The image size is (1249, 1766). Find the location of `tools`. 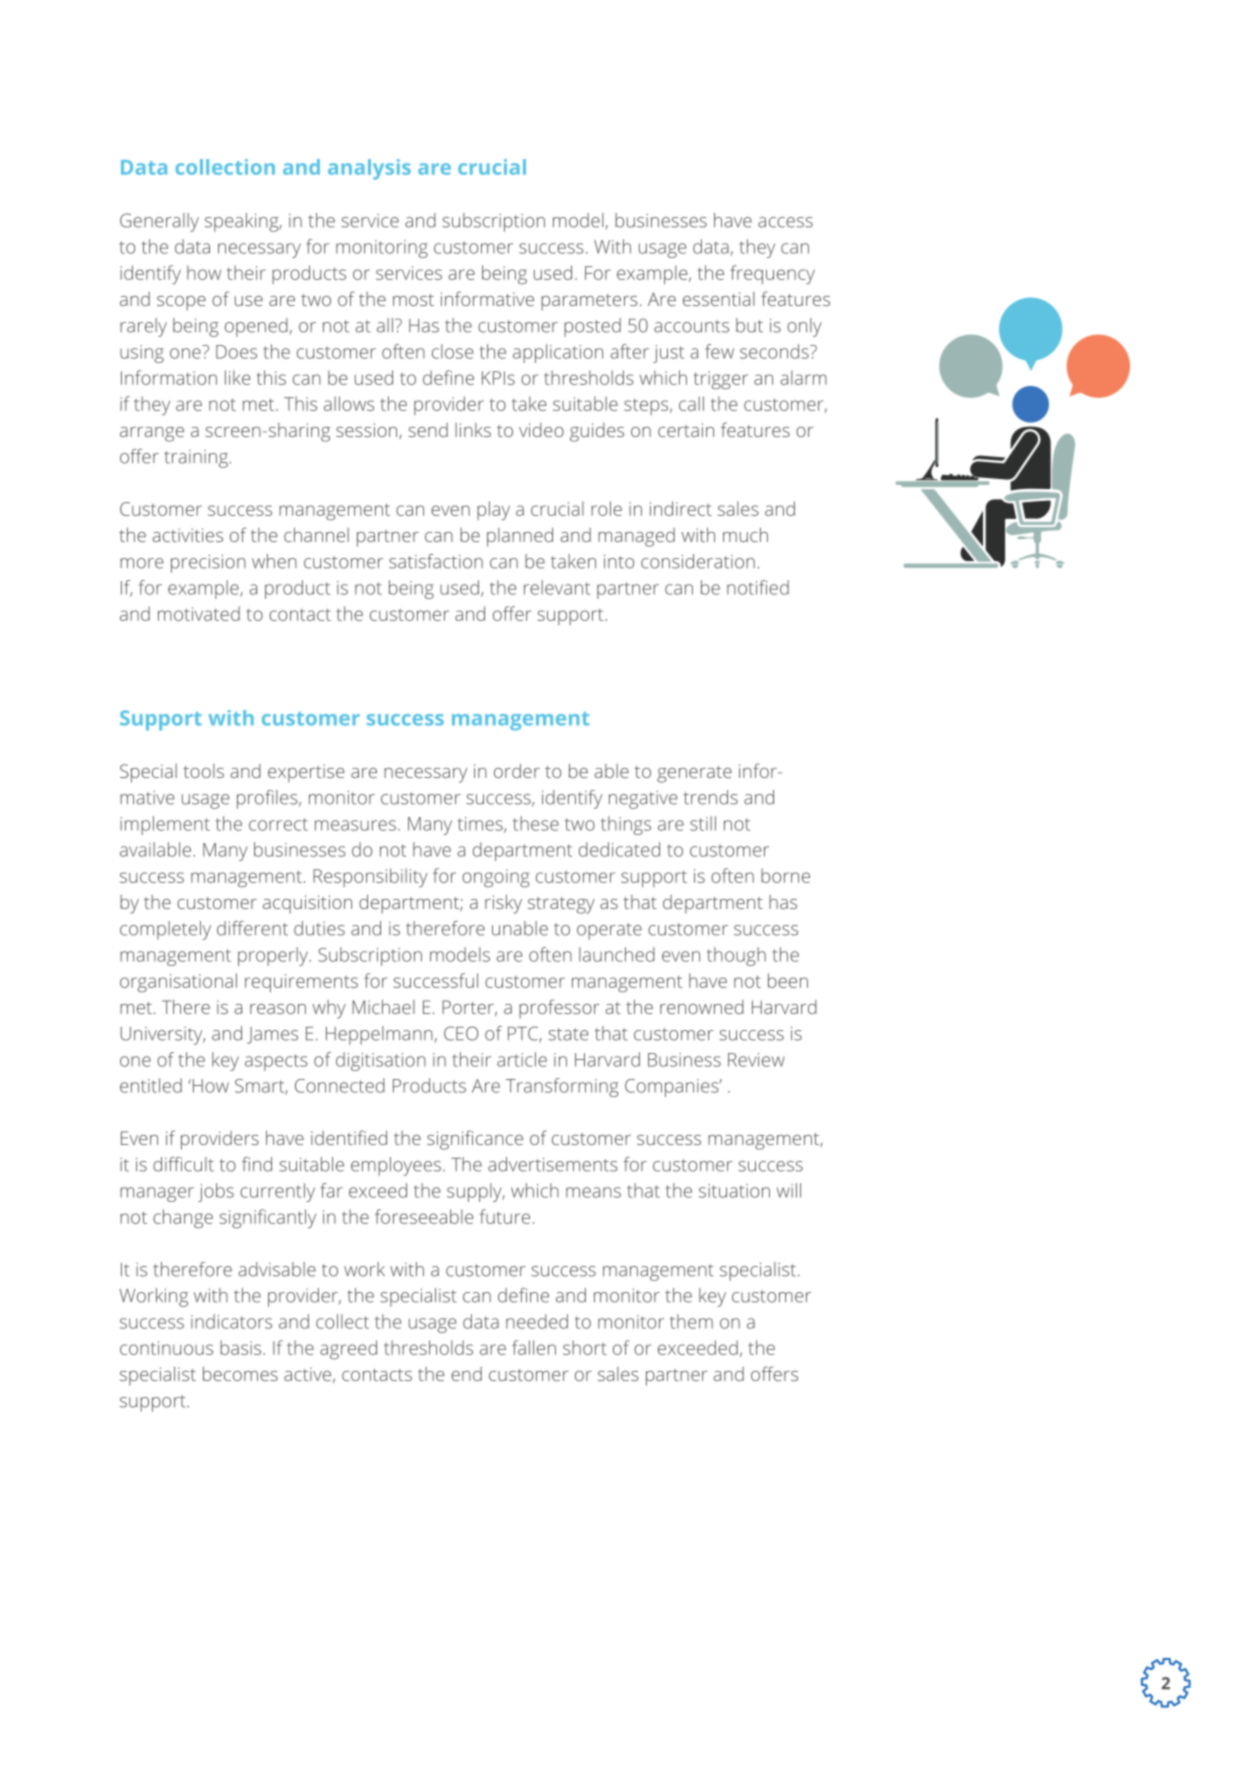

tools is located at coordinates (203, 771).
